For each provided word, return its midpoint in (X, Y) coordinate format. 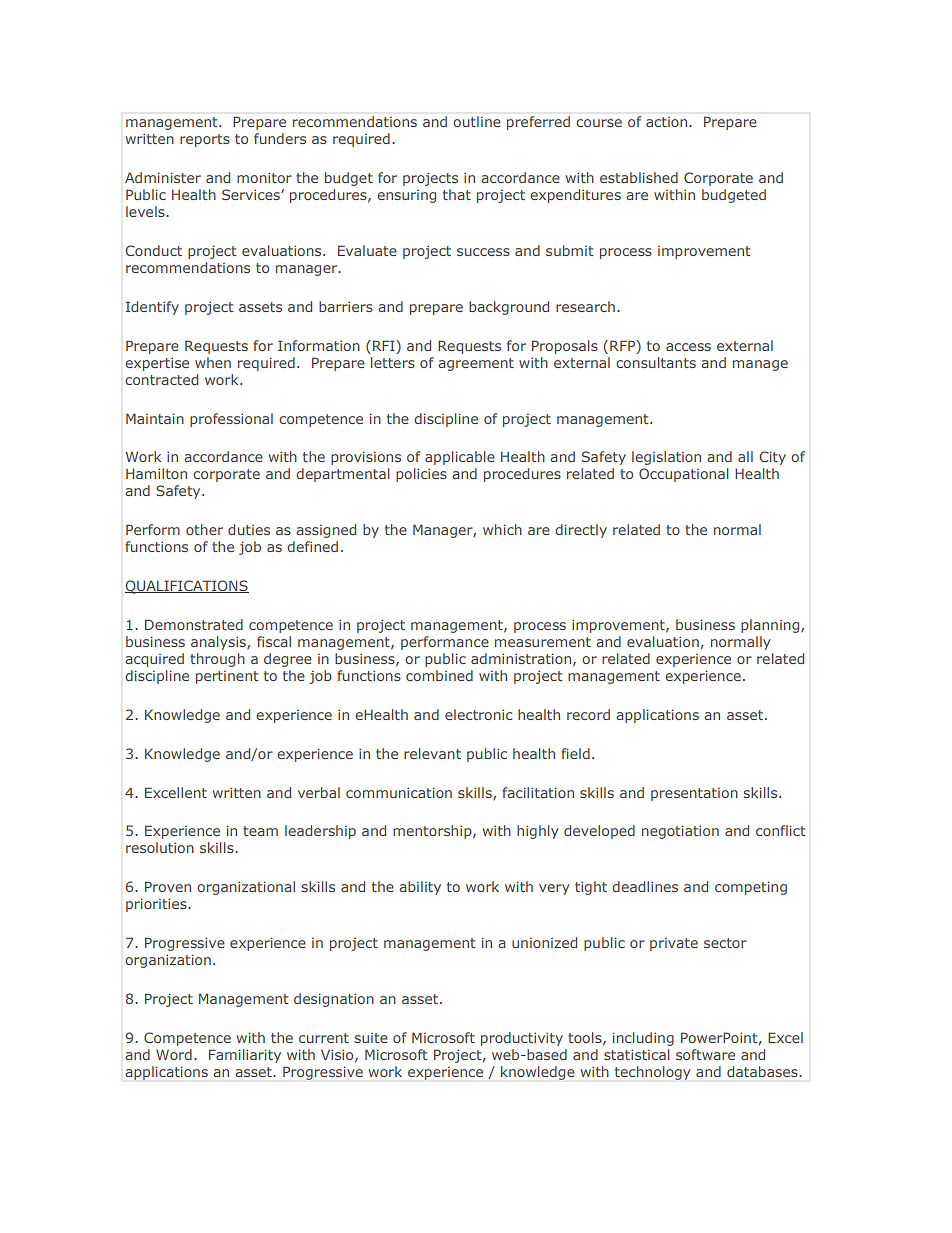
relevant (432, 753)
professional (231, 420)
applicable (460, 458)
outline (477, 121)
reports (205, 140)
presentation (694, 794)
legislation (666, 458)
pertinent (227, 677)
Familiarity (245, 1056)
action (666, 122)
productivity (522, 1039)
